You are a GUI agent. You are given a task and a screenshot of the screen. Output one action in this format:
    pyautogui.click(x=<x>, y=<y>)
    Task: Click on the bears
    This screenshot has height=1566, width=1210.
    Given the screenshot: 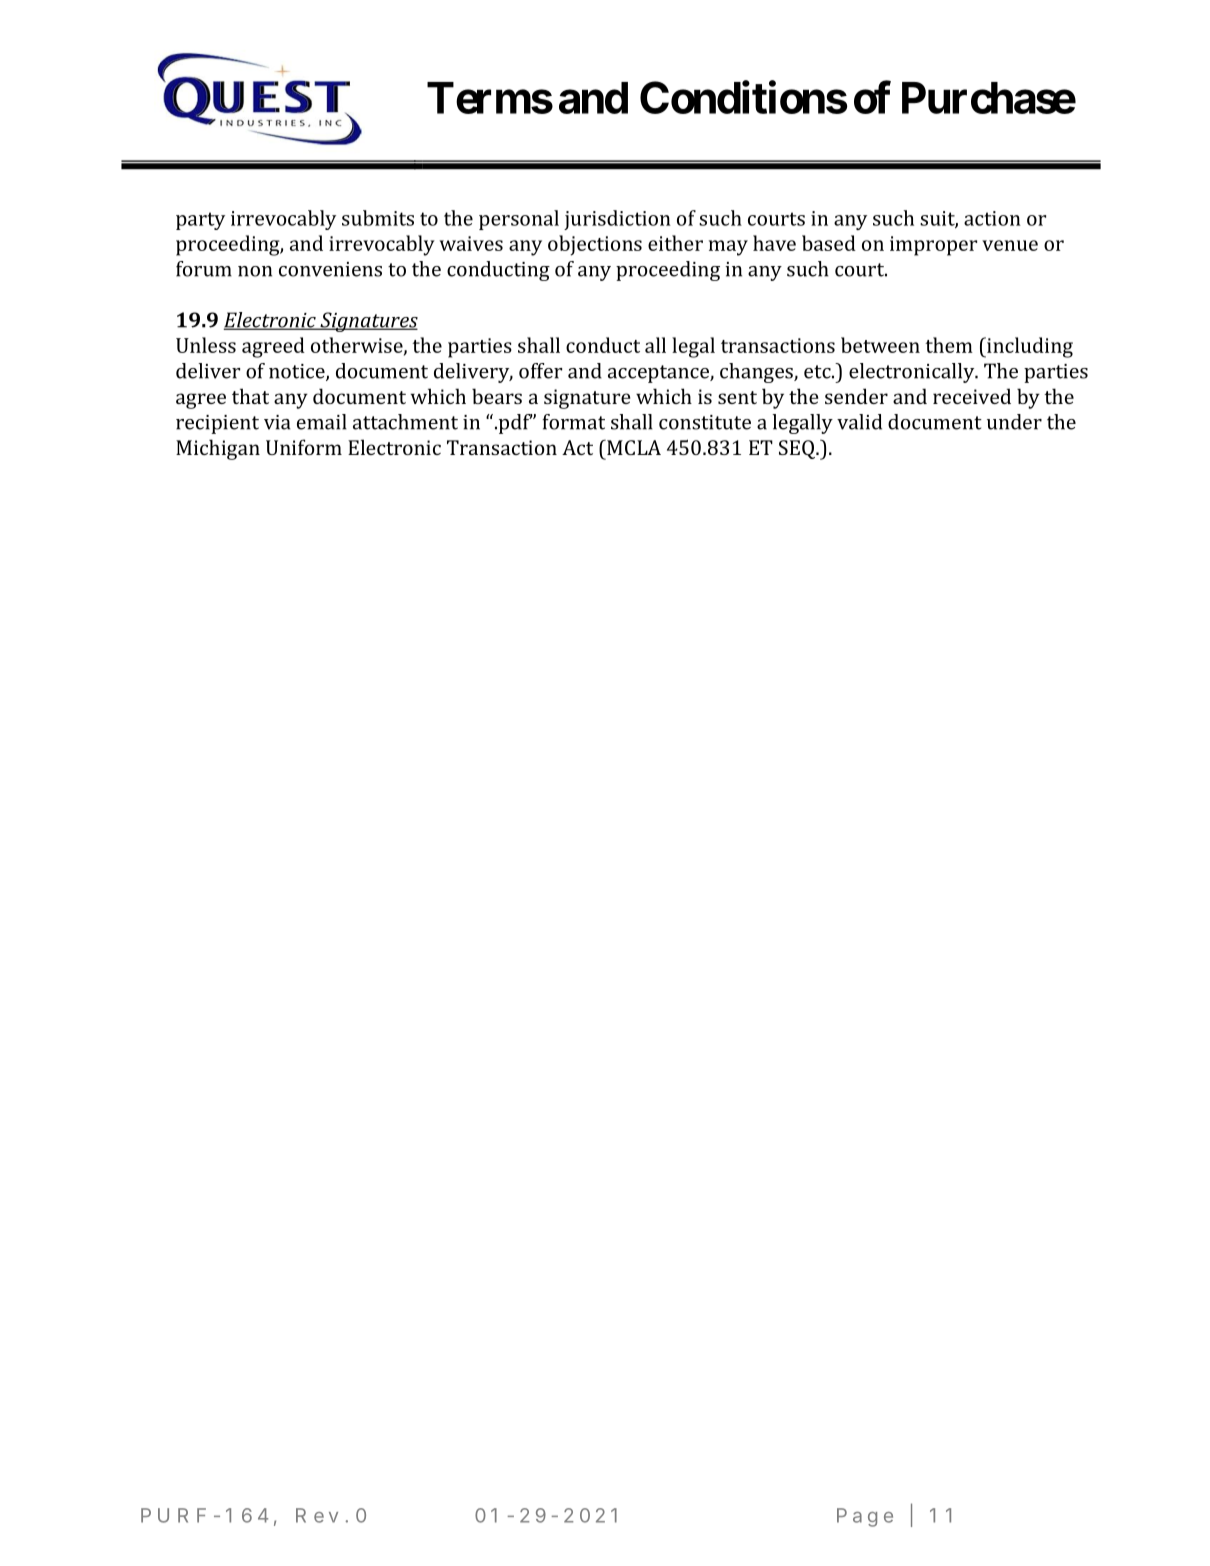 What is the action you would take?
    pyautogui.click(x=497, y=396)
